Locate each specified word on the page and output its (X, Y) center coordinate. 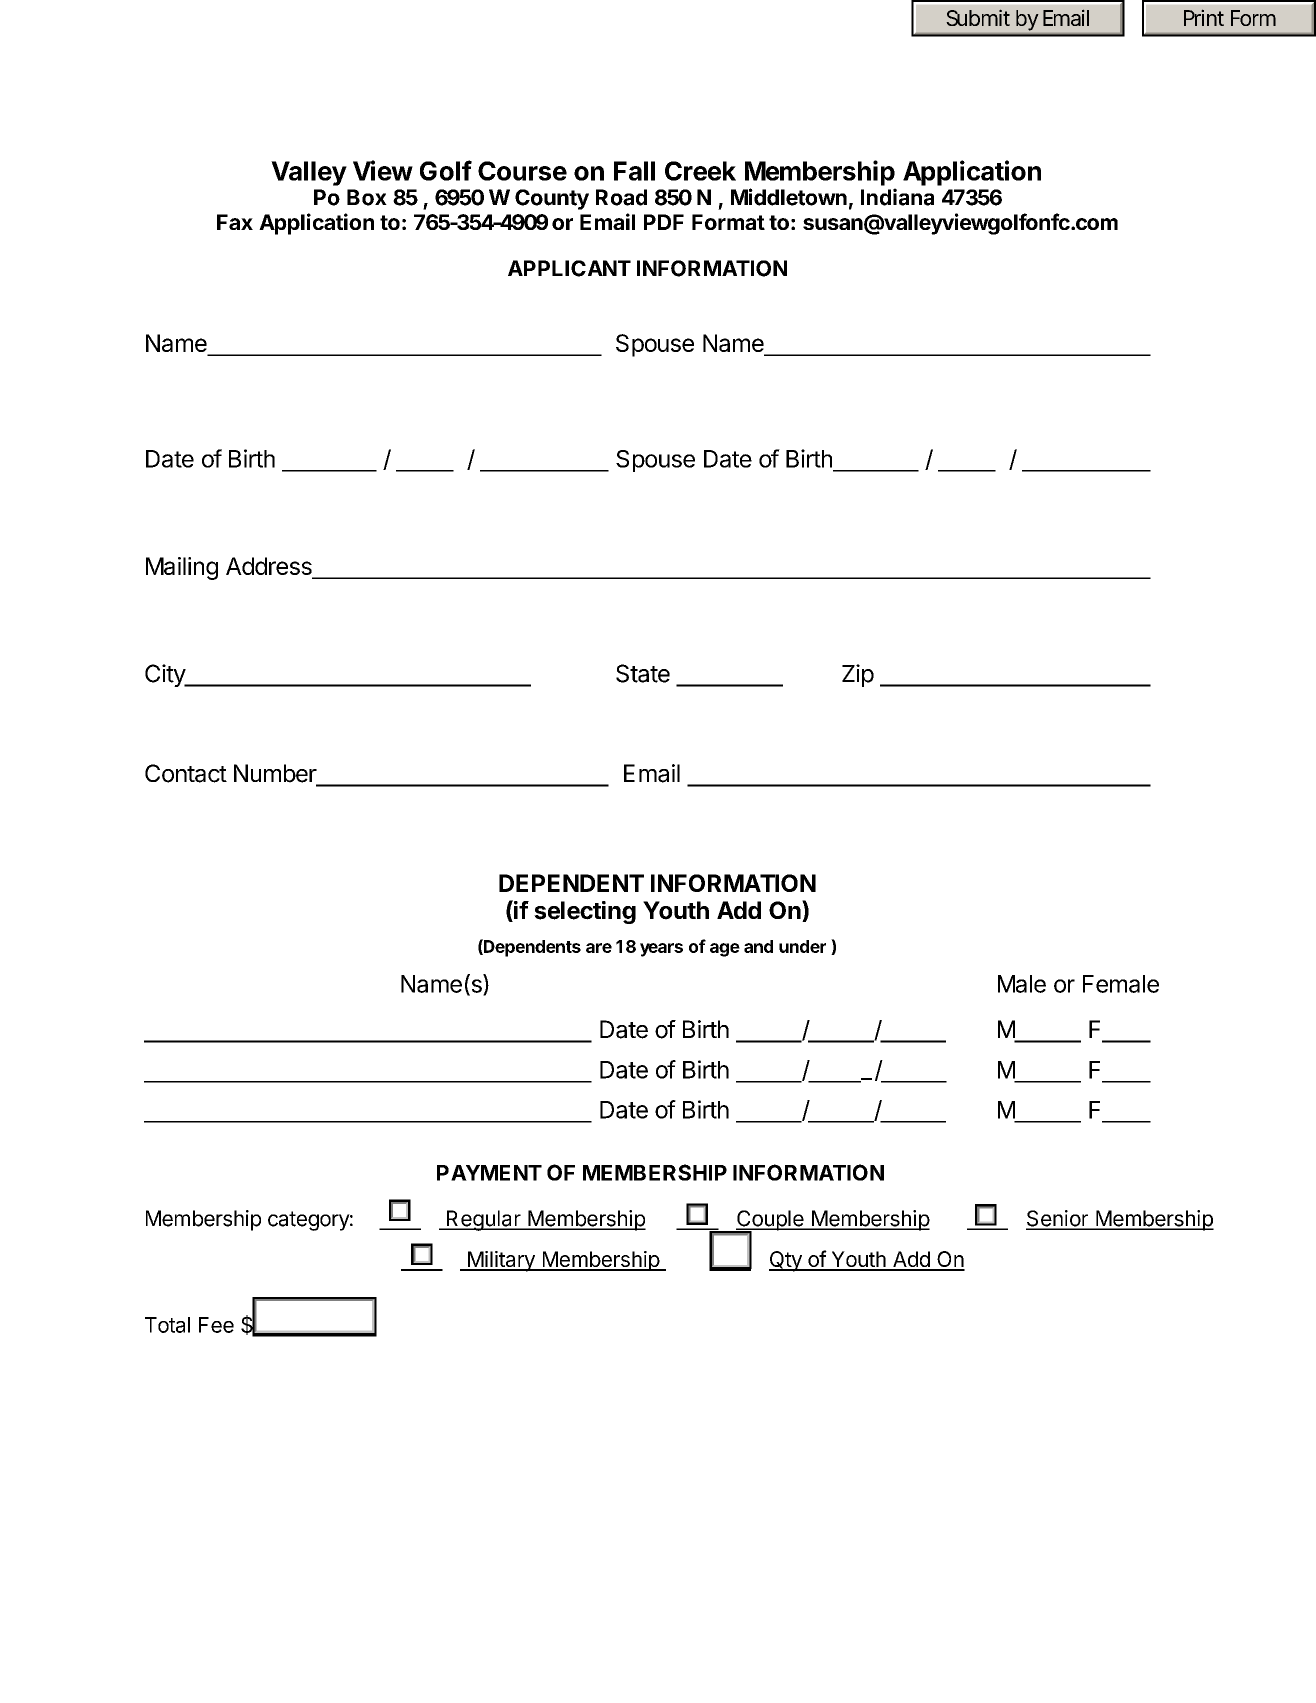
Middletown (789, 197)
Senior (1058, 1219)
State (643, 673)
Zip (858, 675)
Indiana (897, 197)
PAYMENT (489, 1173)
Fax (235, 222)
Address (270, 567)
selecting (585, 912)
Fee (216, 1325)
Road (621, 197)
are (599, 948)
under (802, 946)
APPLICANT (569, 268)
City (166, 675)
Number (276, 774)
